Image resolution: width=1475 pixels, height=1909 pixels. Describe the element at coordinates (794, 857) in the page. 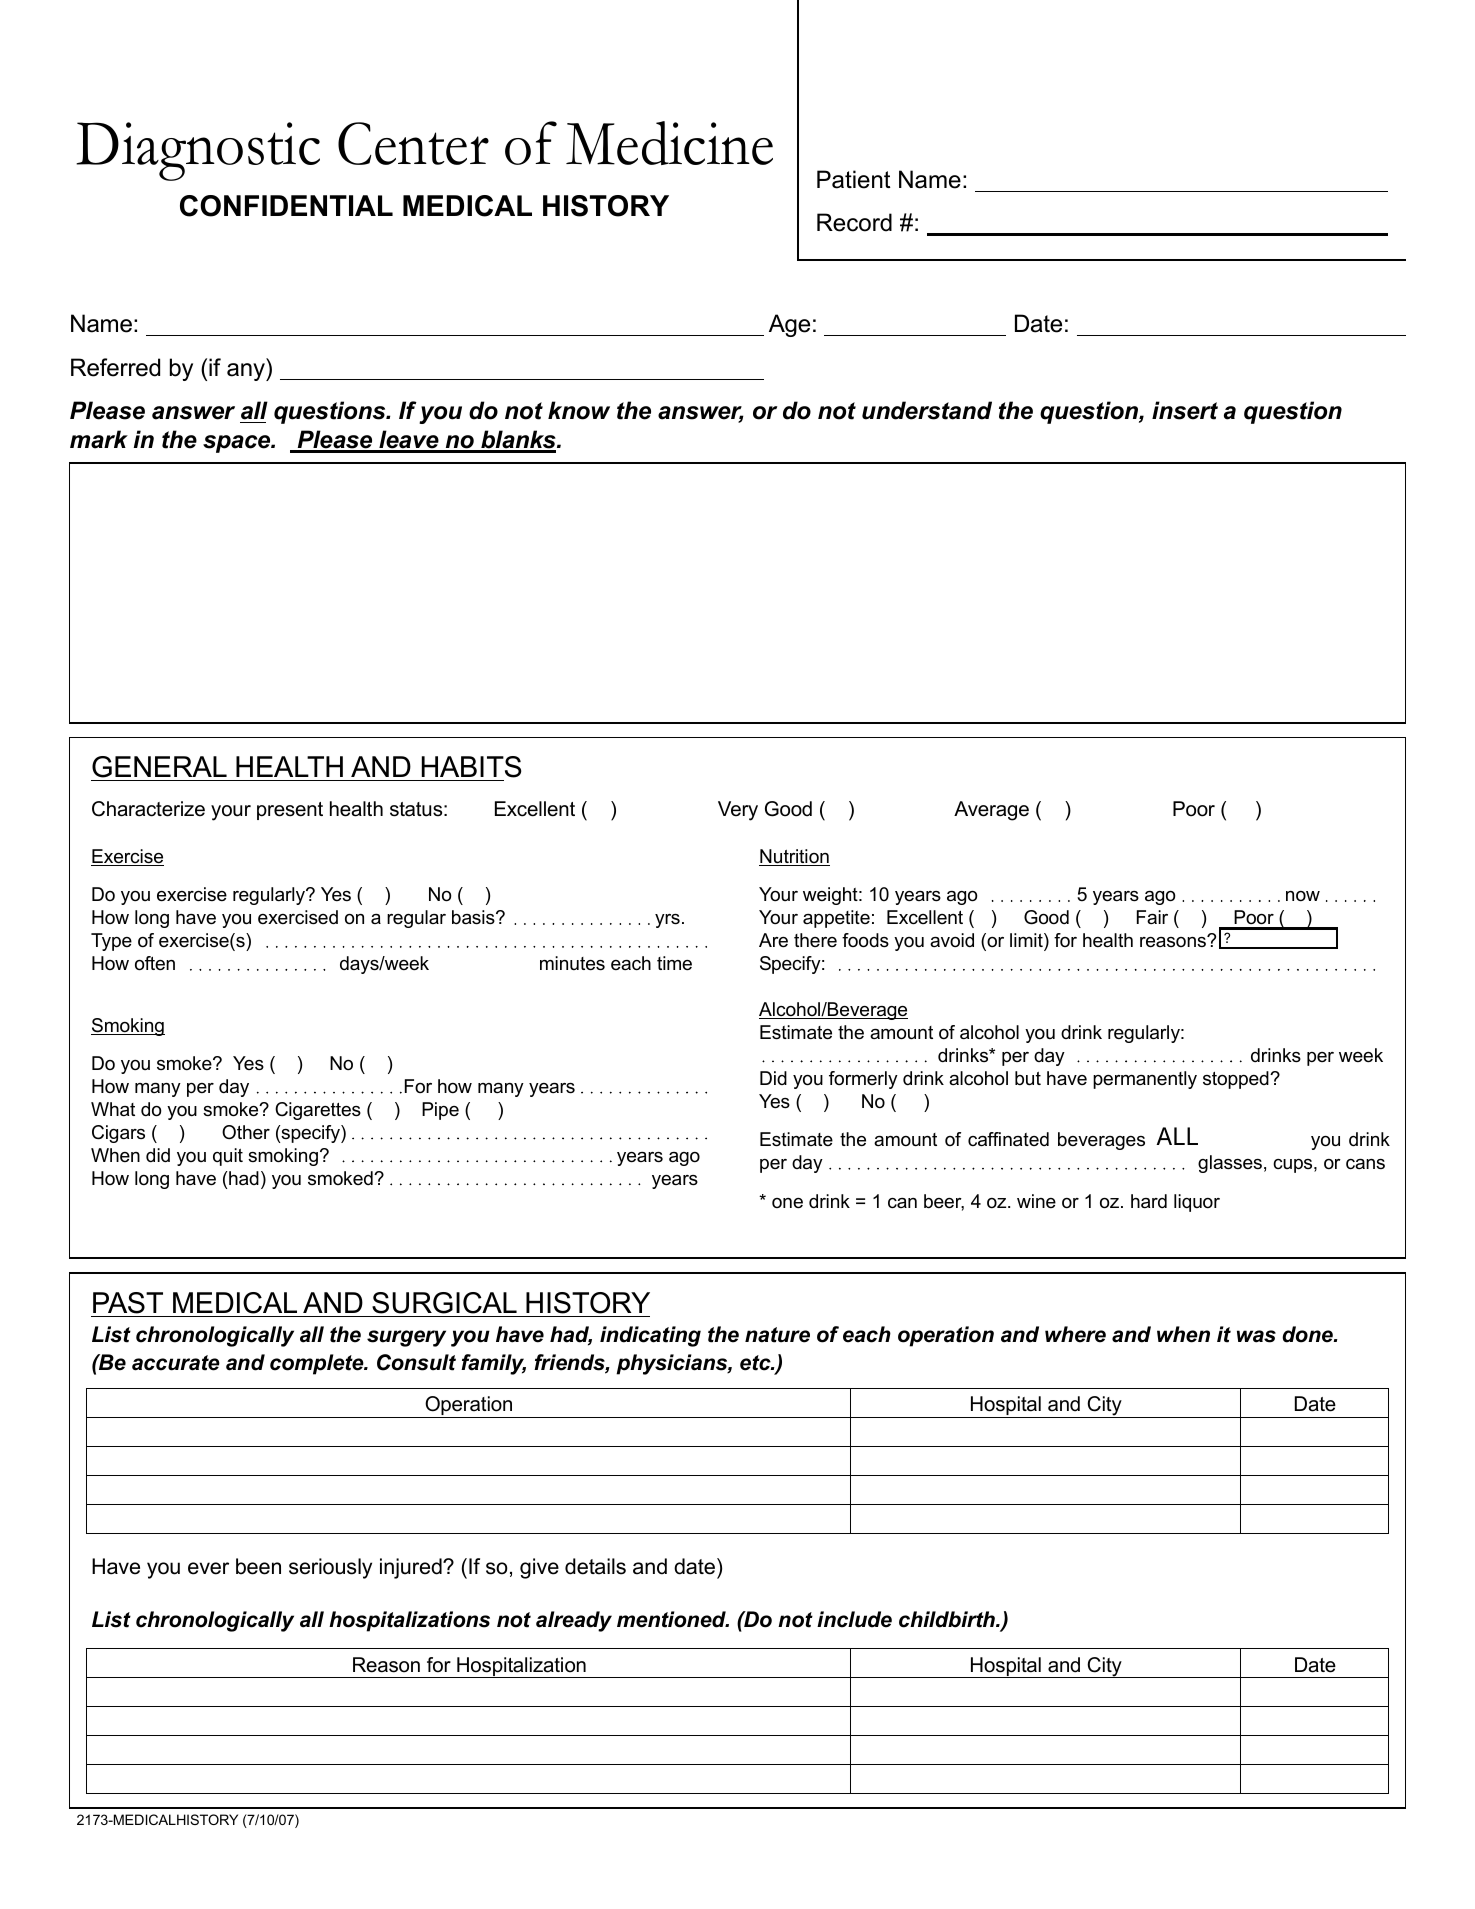

I see `Nutrition` at that location.
